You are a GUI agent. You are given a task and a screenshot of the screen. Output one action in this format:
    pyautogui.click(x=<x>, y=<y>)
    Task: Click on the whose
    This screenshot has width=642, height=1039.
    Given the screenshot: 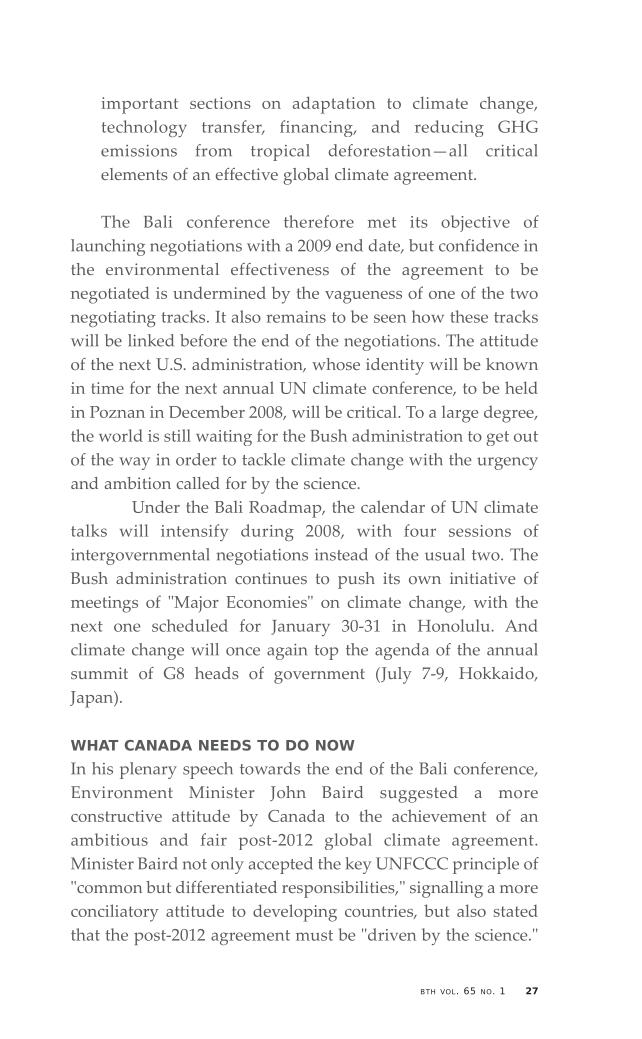 What is the action you would take?
    pyautogui.click(x=336, y=364)
